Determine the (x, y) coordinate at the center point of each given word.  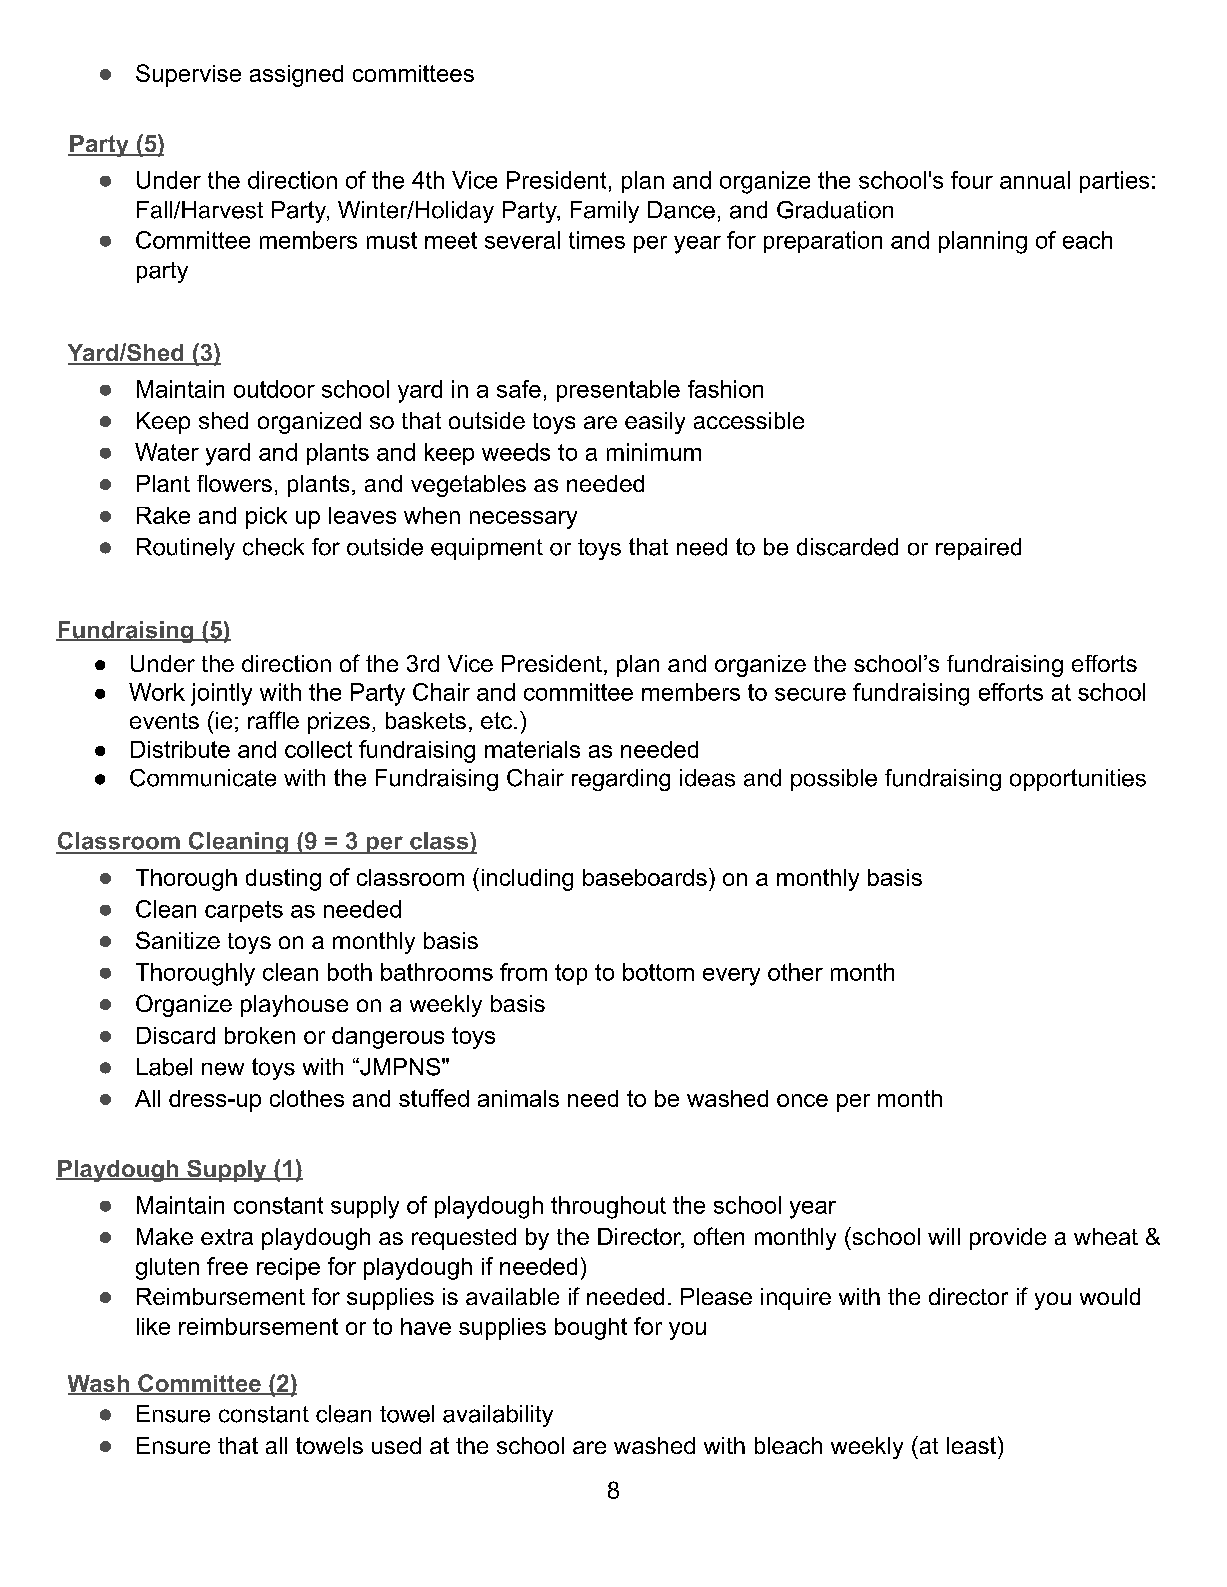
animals (518, 1098)
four (972, 180)
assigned (296, 76)
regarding (621, 780)
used (396, 1445)
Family (605, 212)
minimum (654, 452)
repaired (978, 549)
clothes (307, 1098)
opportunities (1078, 780)
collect (318, 749)
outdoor (274, 389)
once (802, 1100)
